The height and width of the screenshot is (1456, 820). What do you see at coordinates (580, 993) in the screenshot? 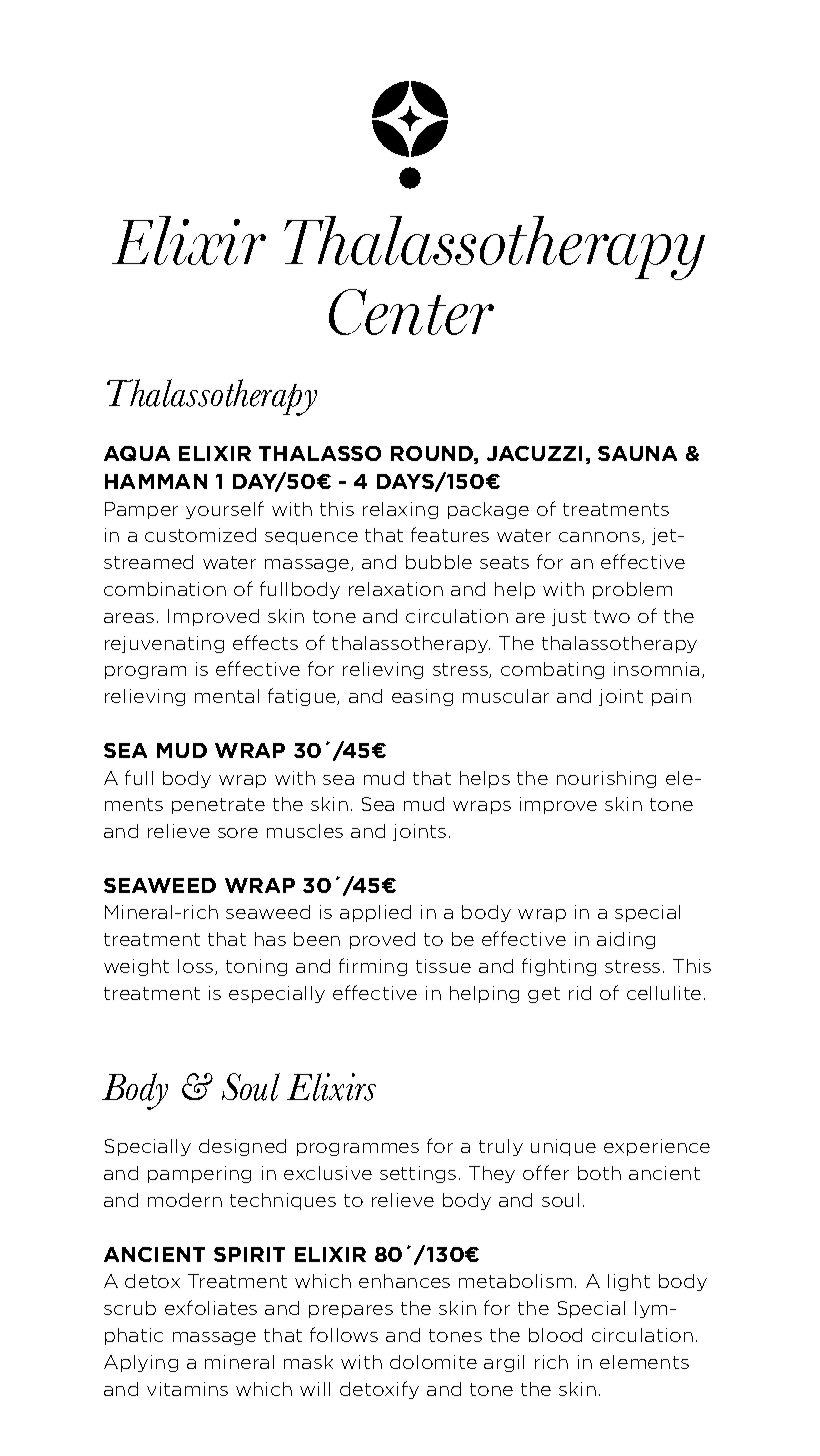
I see `rid` at bounding box center [580, 993].
